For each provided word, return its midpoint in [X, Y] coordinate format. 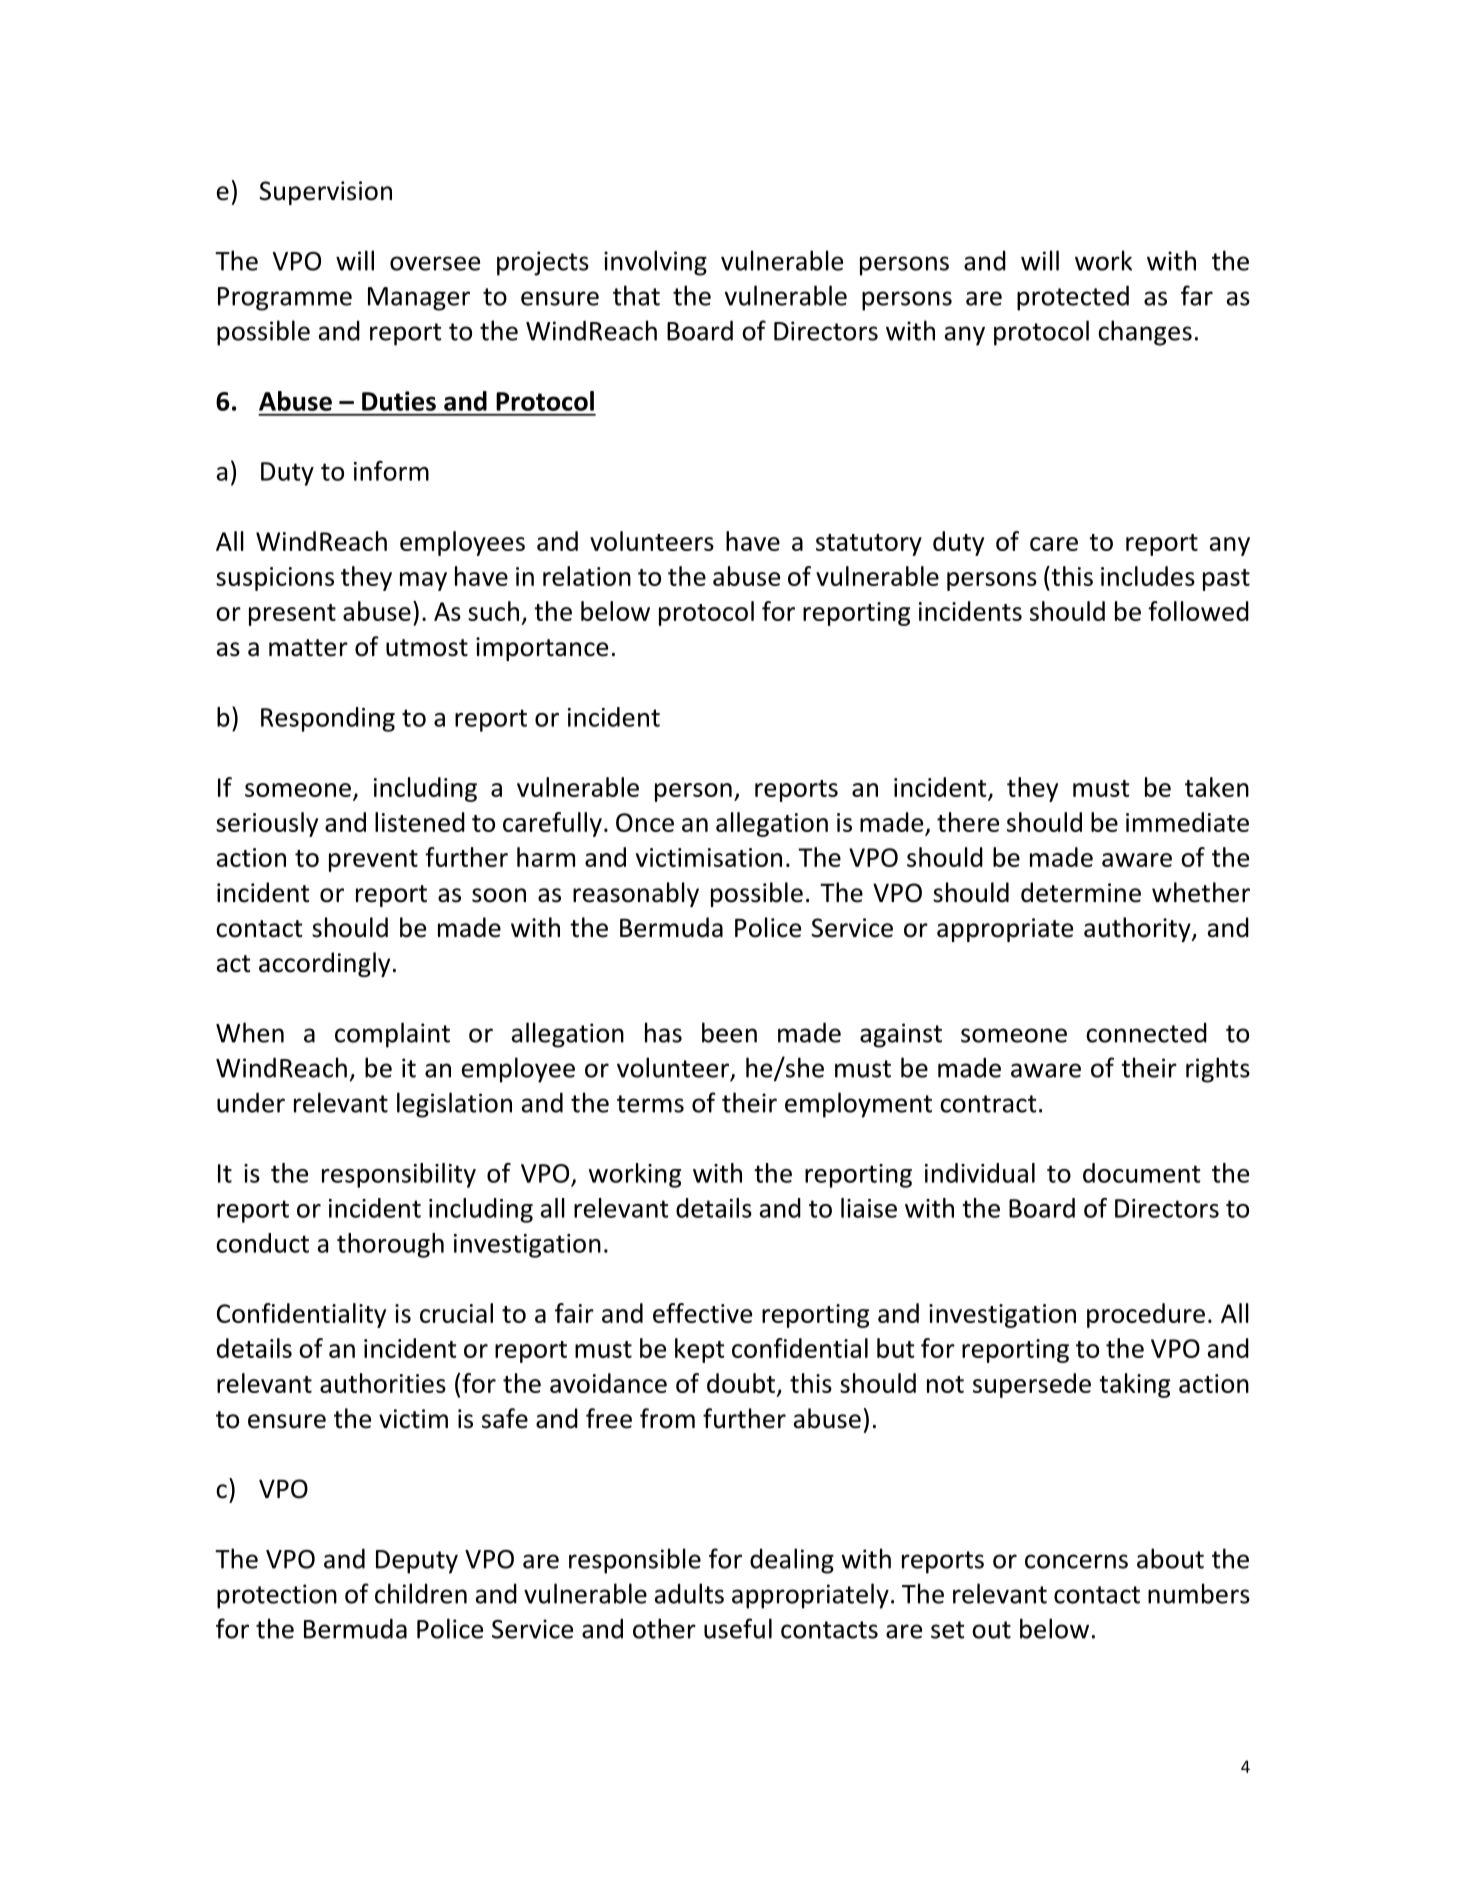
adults [689, 1593]
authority [1138, 929]
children [421, 1593]
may [423, 581]
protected [1073, 298]
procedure [1146, 1315]
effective [702, 1313]
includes [1148, 576]
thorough [390, 1245]
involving [655, 263]
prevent [373, 861]
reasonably [636, 894]
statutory [869, 545]
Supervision [325, 193]
